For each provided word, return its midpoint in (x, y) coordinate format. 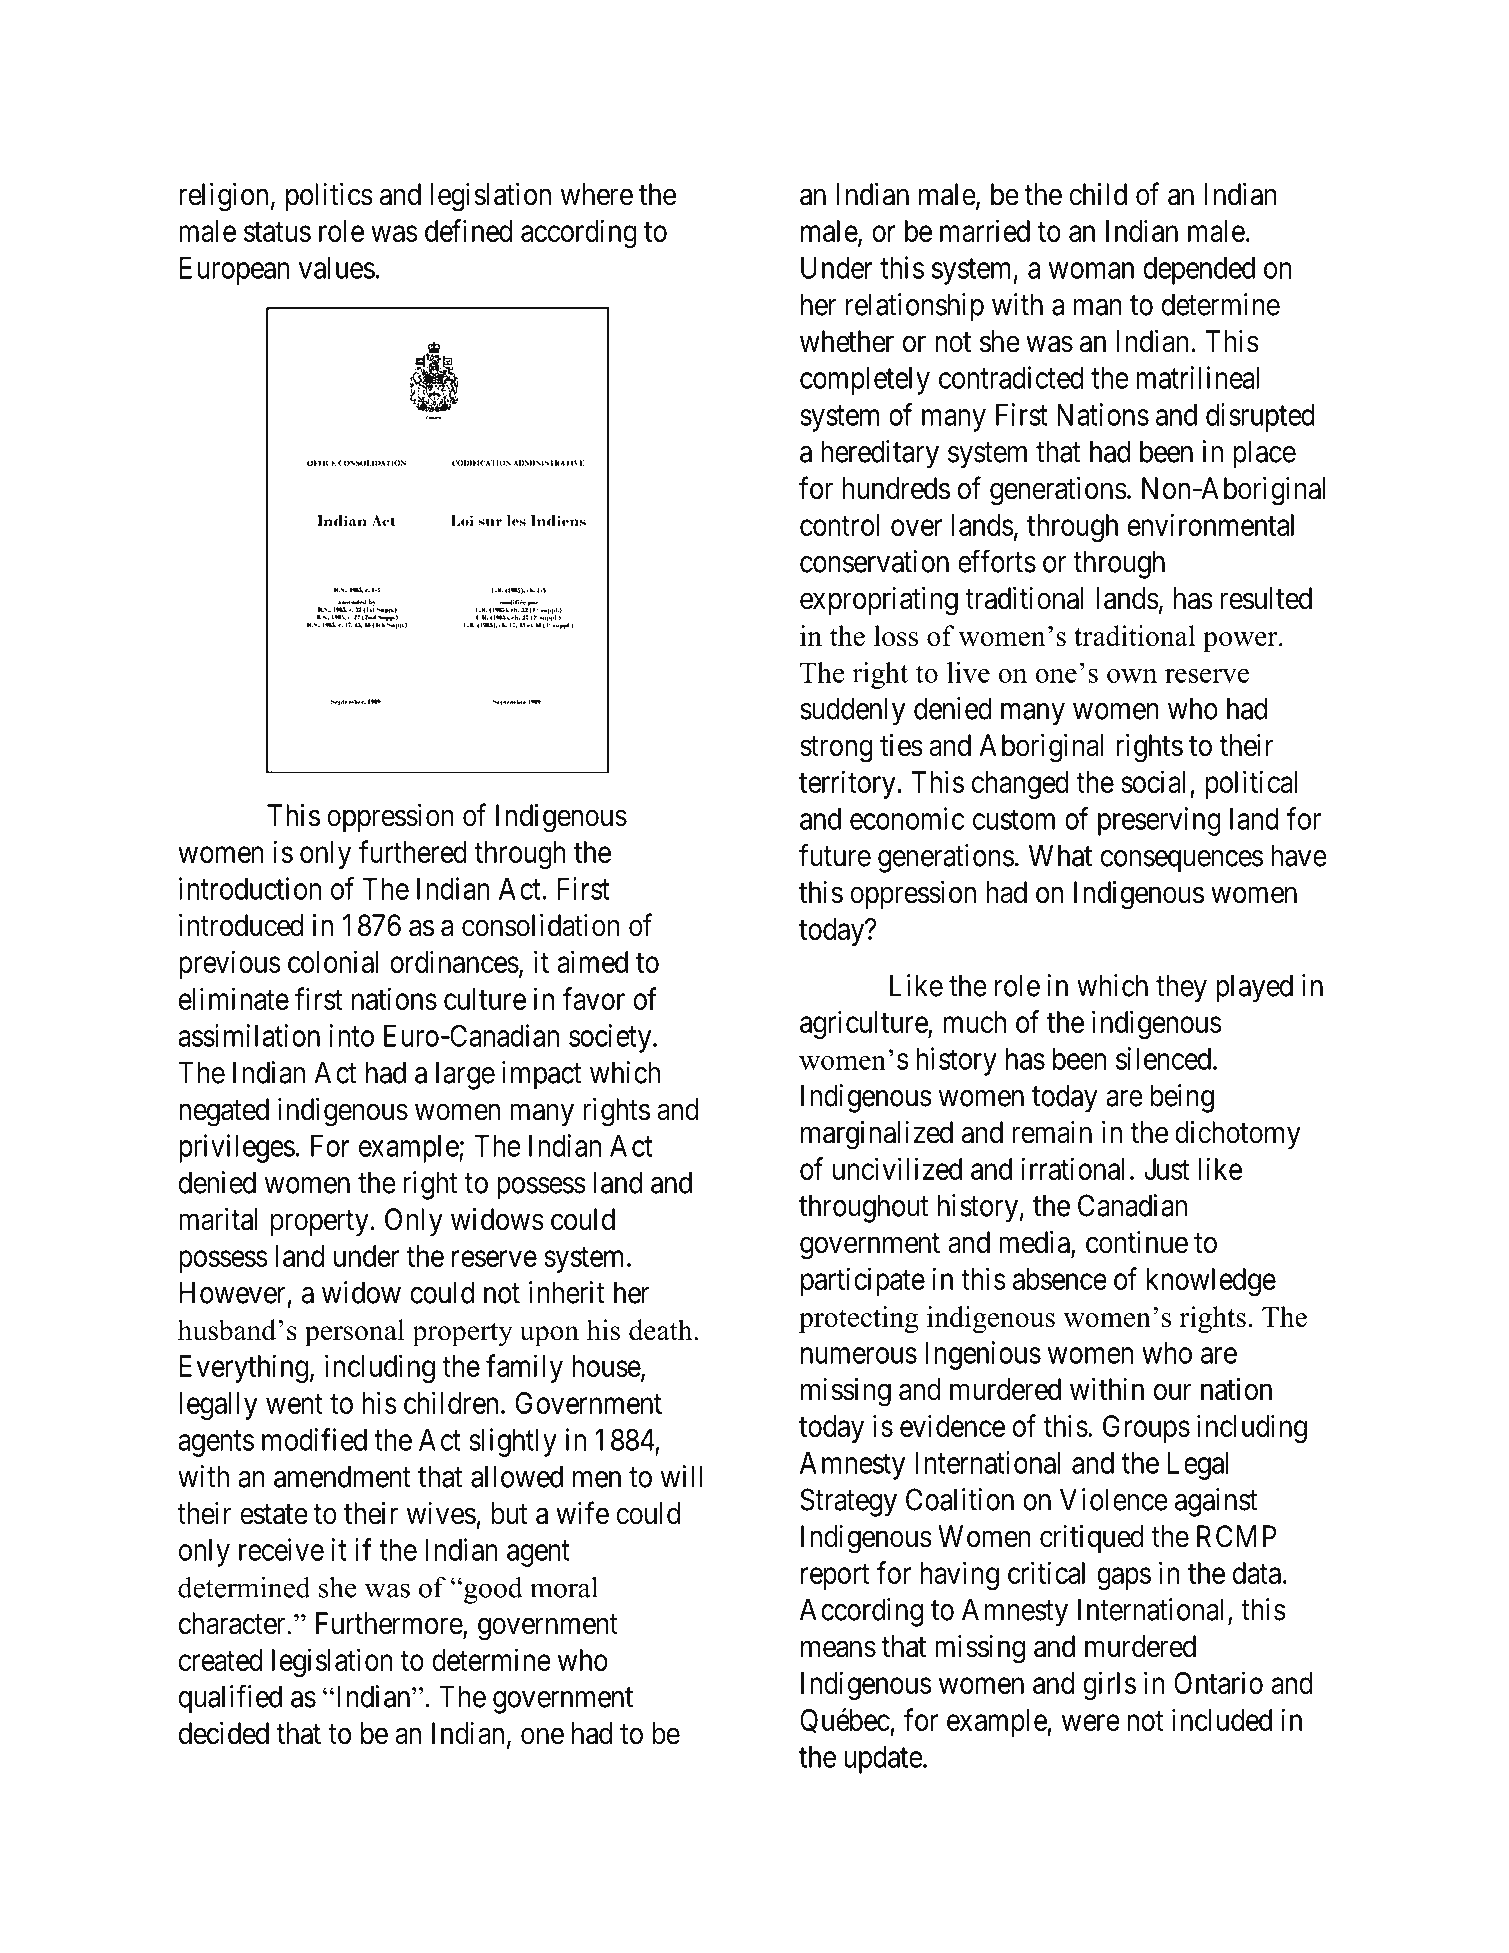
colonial (333, 961)
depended (1199, 271)
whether (847, 341)
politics (329, 197)
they (1181, 988)
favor (594, 998)
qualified (230, 1699)
